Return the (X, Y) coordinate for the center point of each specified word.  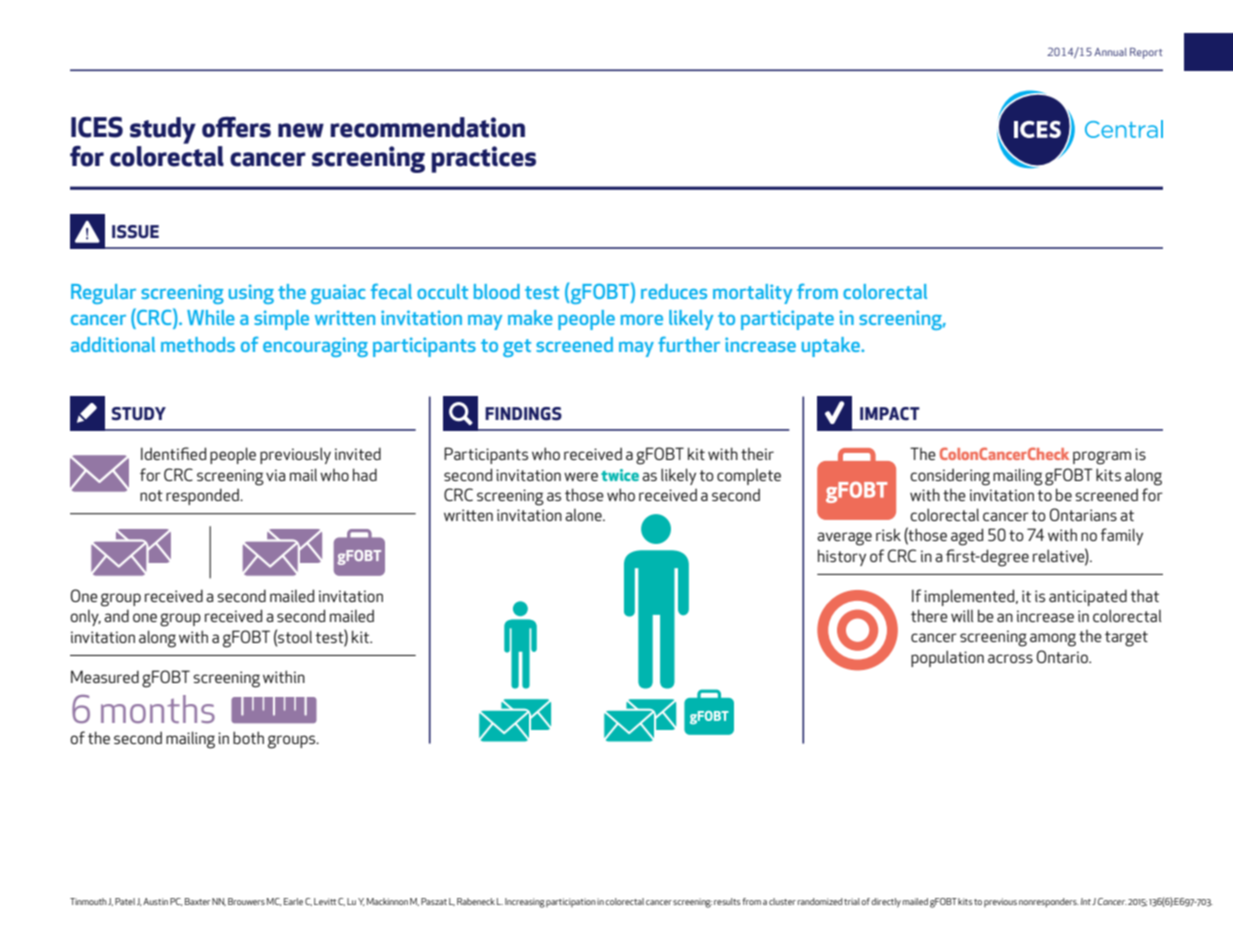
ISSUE (135, 232)
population (947, 658)
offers (236, 127)
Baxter (197, 901)
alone (584, 515)
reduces (674, 291)
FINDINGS (523, 414)
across (1010, 658)
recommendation (427, 127)
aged (967, 537)
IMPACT (890, 413)
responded (203, 496)
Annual (1110, 52)
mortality (752, 294)
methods (198, 344)
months (158, 709)
